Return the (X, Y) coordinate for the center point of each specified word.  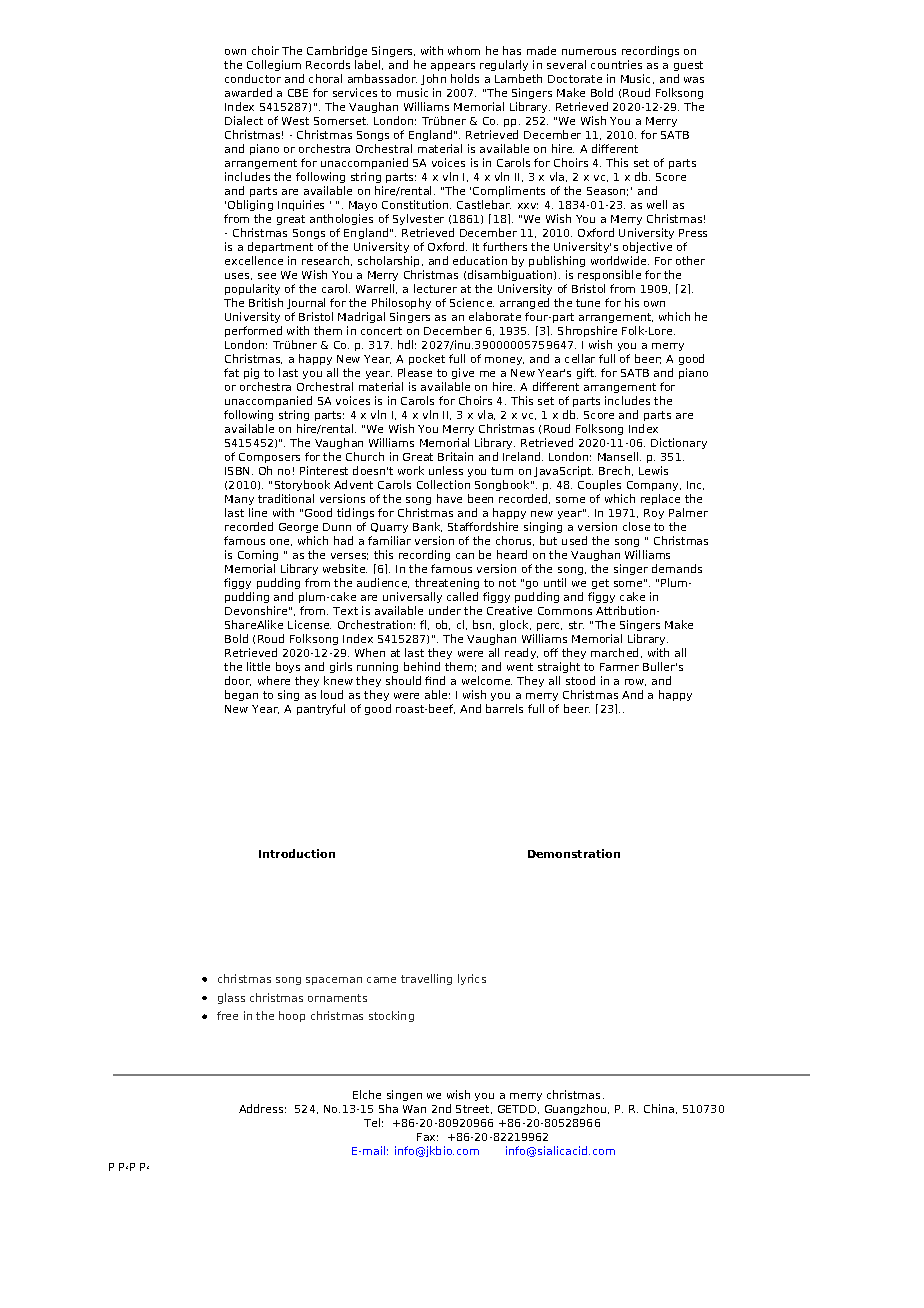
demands (677, 568)
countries (616, 64)
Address (261, 1108)
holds (465, 78)
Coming (258, 555)
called (462, 596)
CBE (298, 93)
